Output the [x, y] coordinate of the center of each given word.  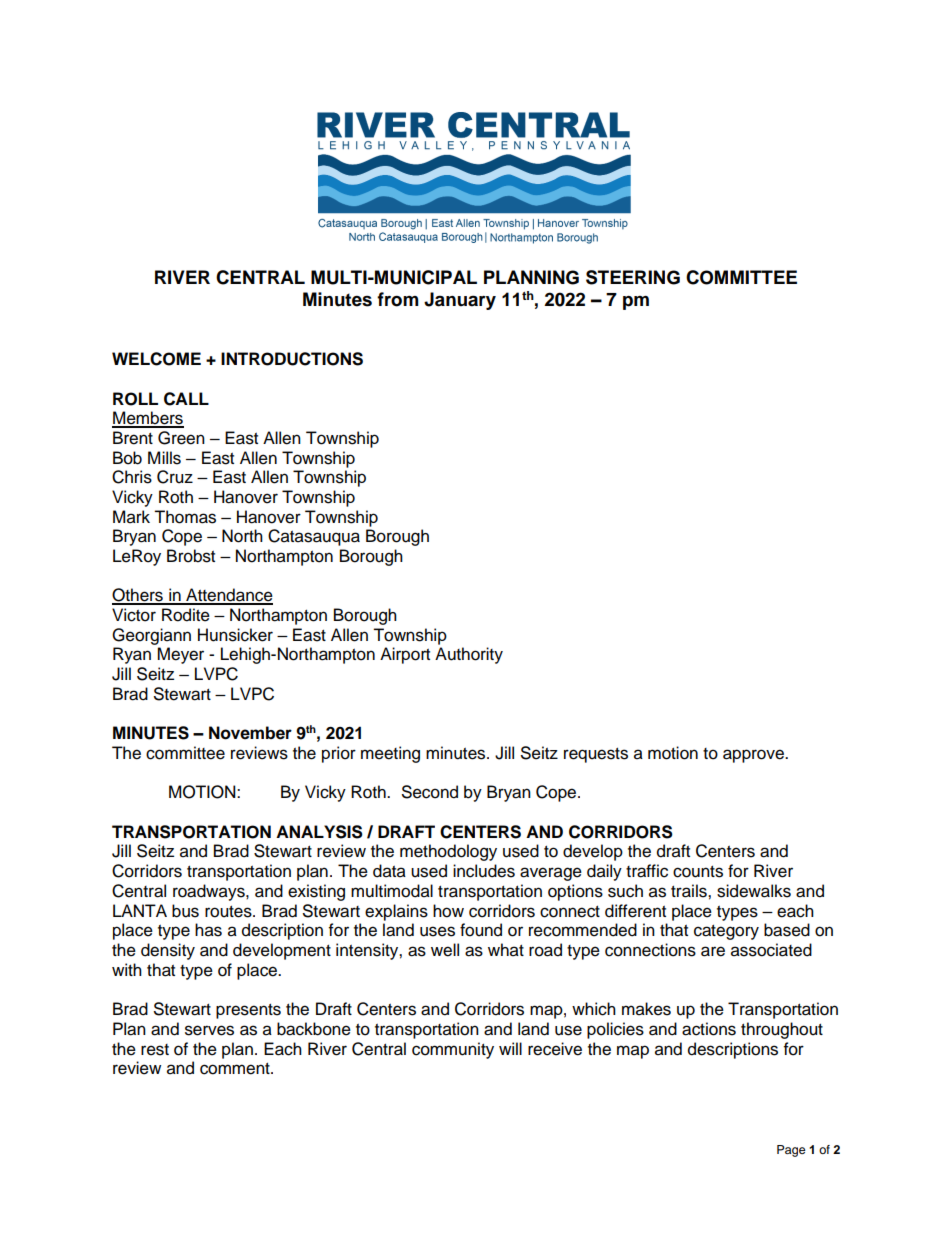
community [453, 1050]
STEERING [633, 277]
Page [791, 1151]
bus [185, 911]
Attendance [228, 596]
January [460, 301]
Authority [469, 655]
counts [698, 872]
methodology [448, 852]
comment [236, 1069]
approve [754, 756]
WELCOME [156, 359]
